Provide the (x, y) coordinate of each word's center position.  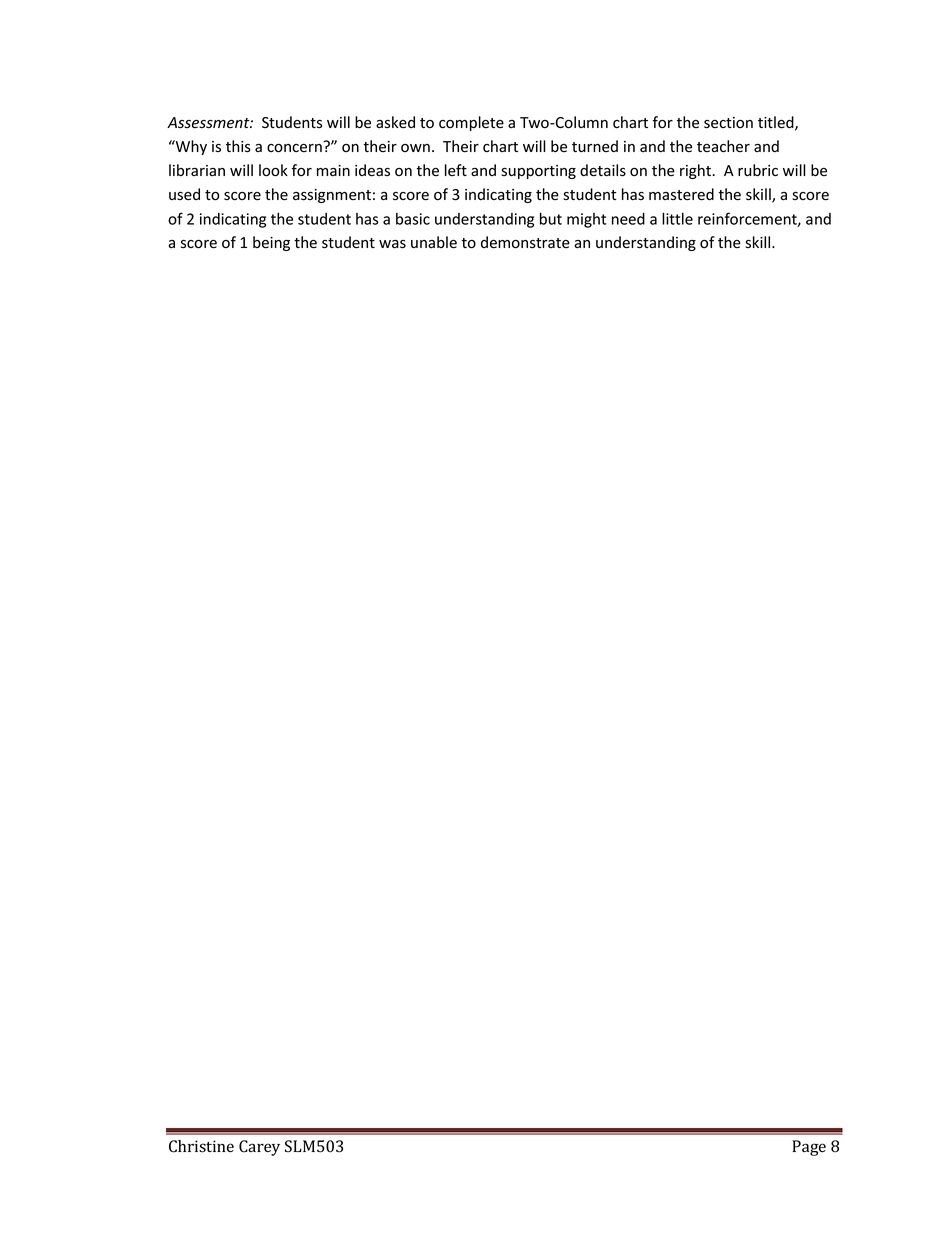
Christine (201, 1146)
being (271, 243)
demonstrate (525, 242)
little (677, 218)
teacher (723, 146)
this (238, 146)
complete (471, 123)
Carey (259, 1148)
